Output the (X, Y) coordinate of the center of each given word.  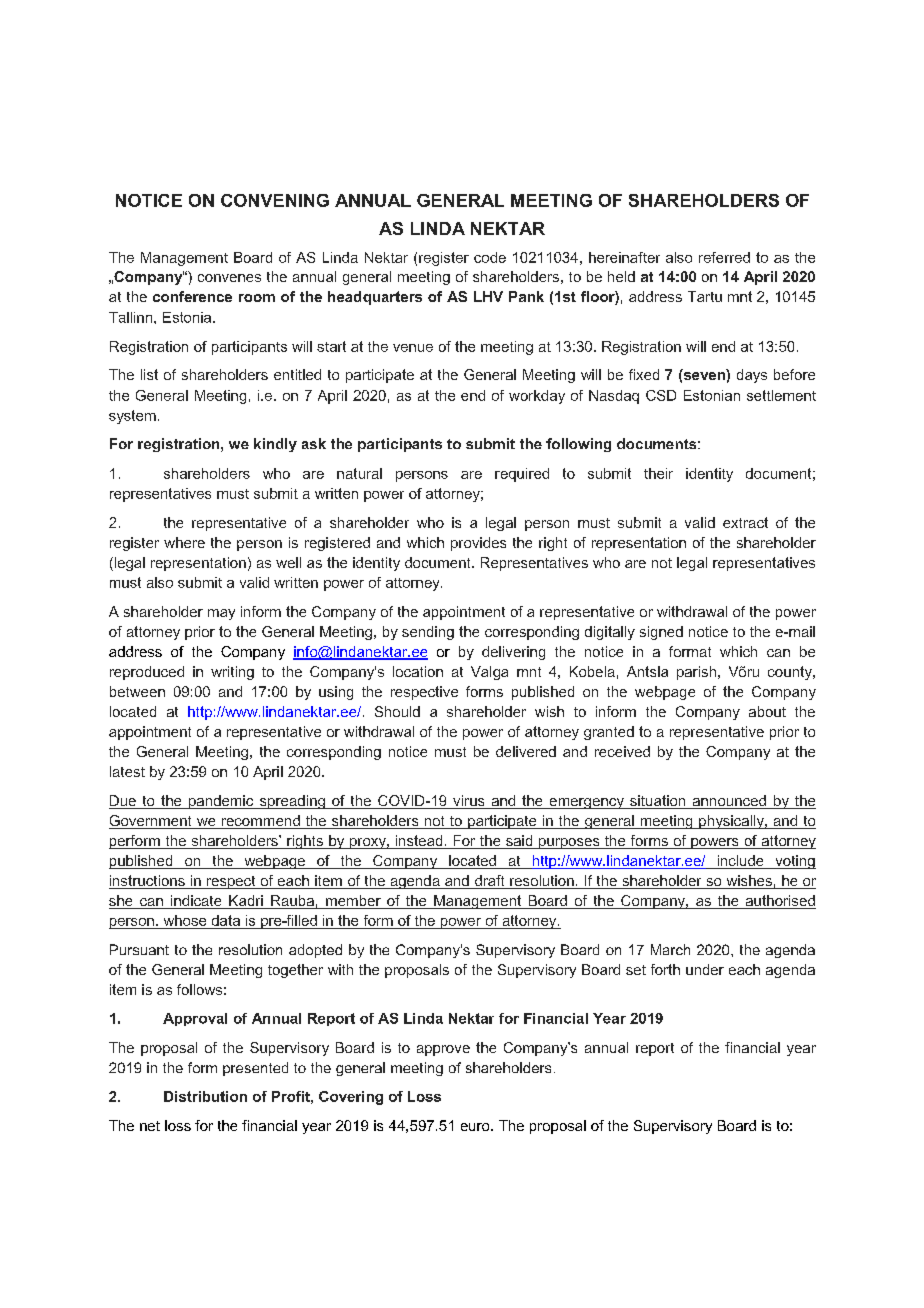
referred (724, 257)
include (740, 862)
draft (489, 882)
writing (232, 673)
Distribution (205, 1096)
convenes (229, 278)
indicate (196, 902)
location (418, 671)
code (490, 257)
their (658, 473)
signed (661, 633)
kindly (275, 445)
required (522, 475)
